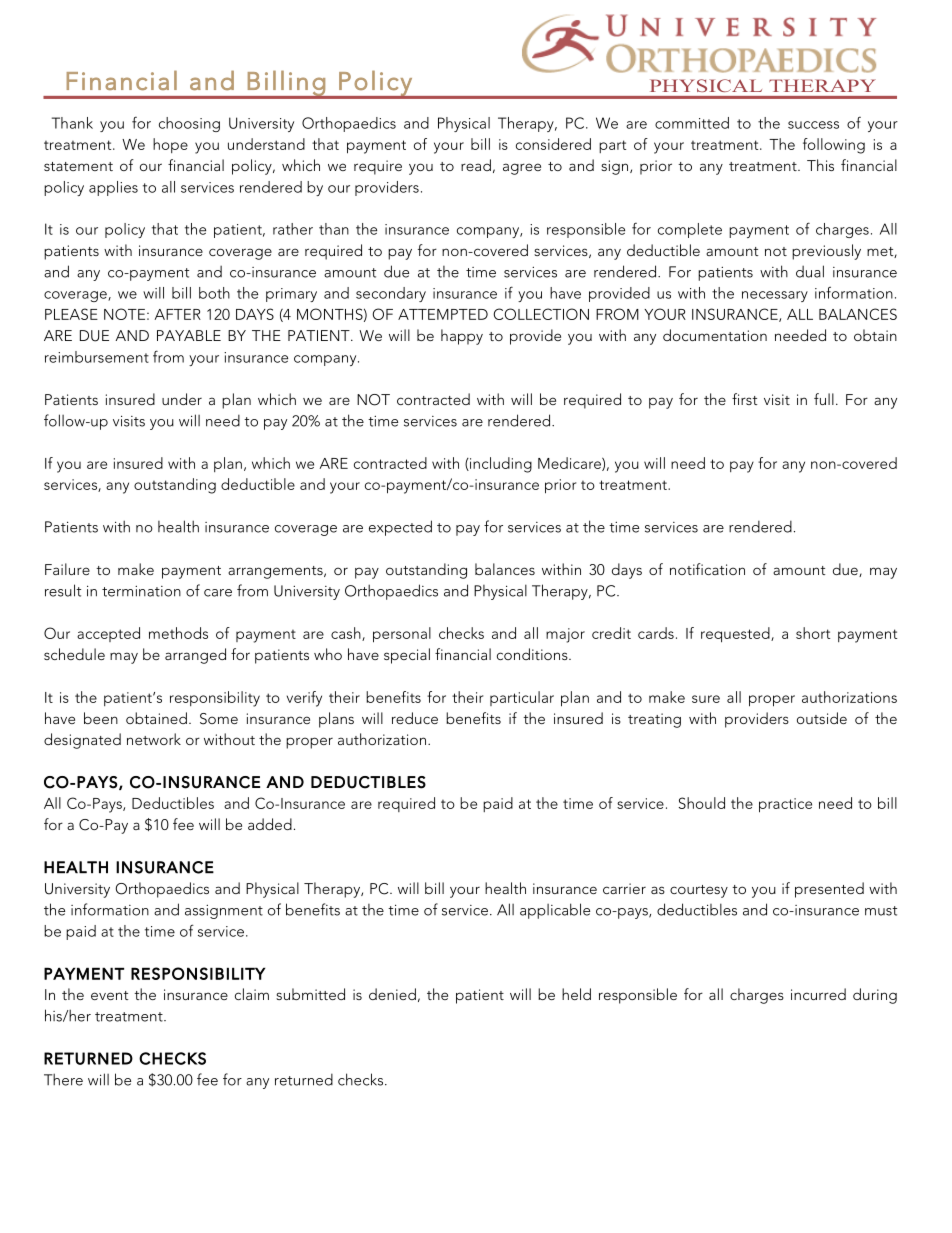  Describe the element at coordinates (785, 805) in the screenshot. I see `practice` at that location.
